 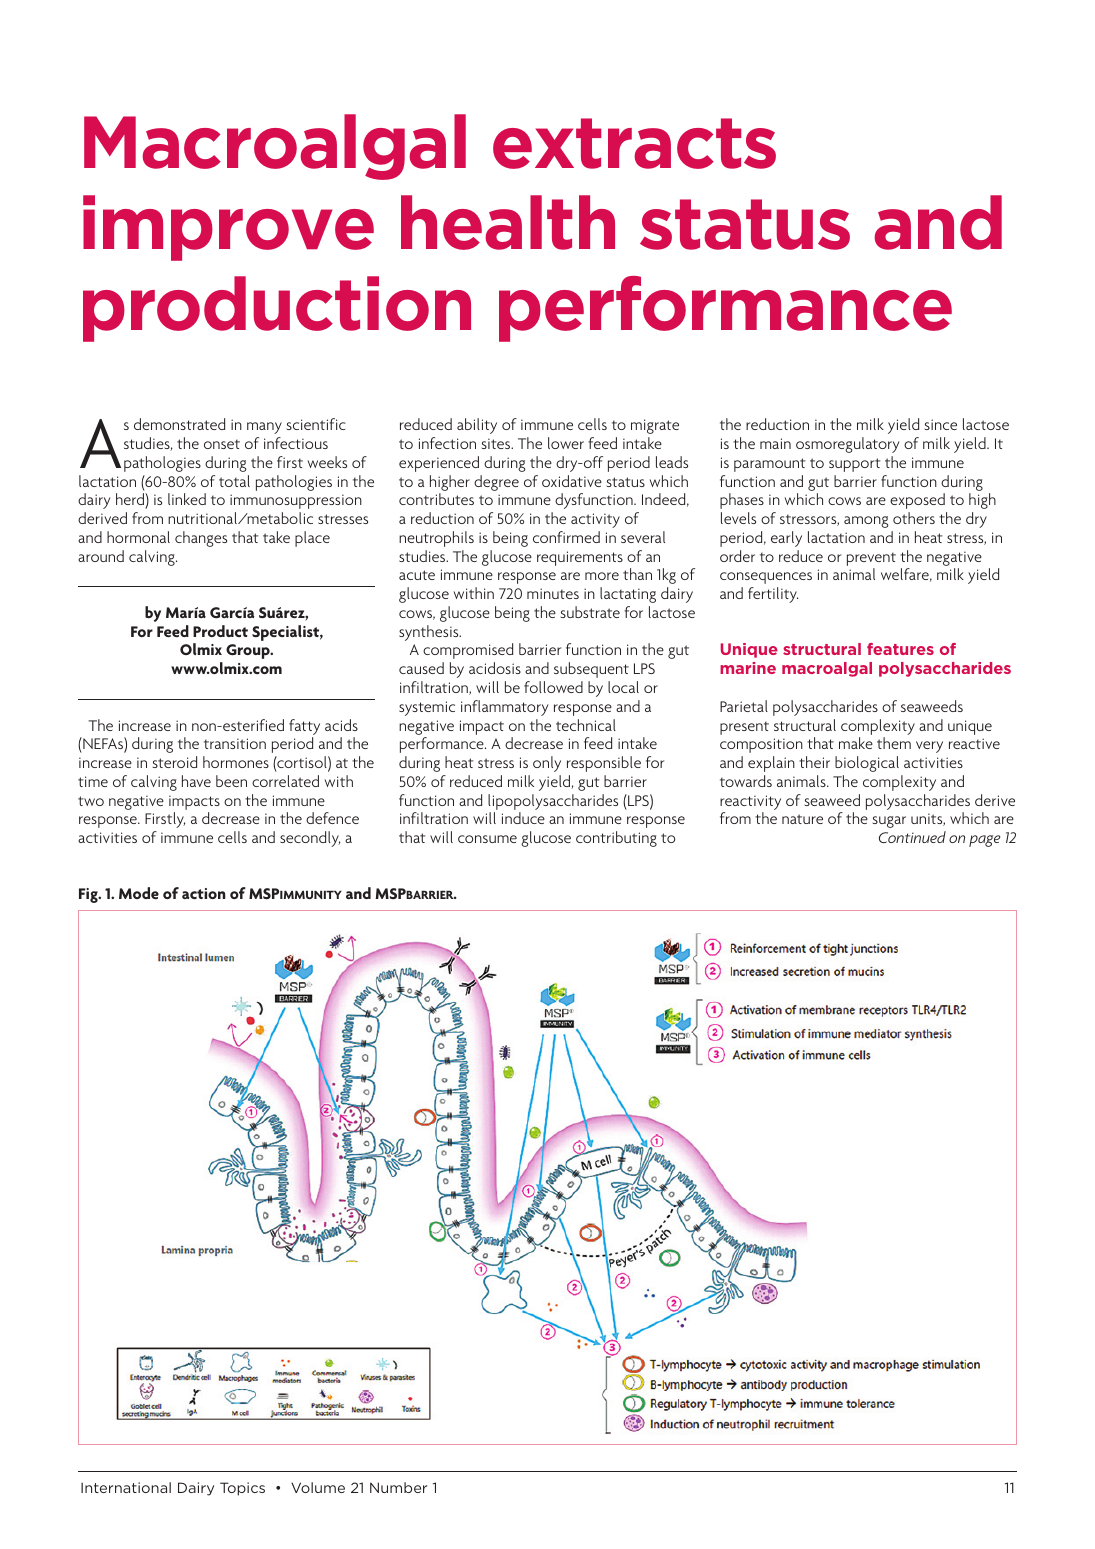 What do you see at coordinates (398, 1487) in the screenshot?
I see `Number` at bounding box center [398, 1487].
